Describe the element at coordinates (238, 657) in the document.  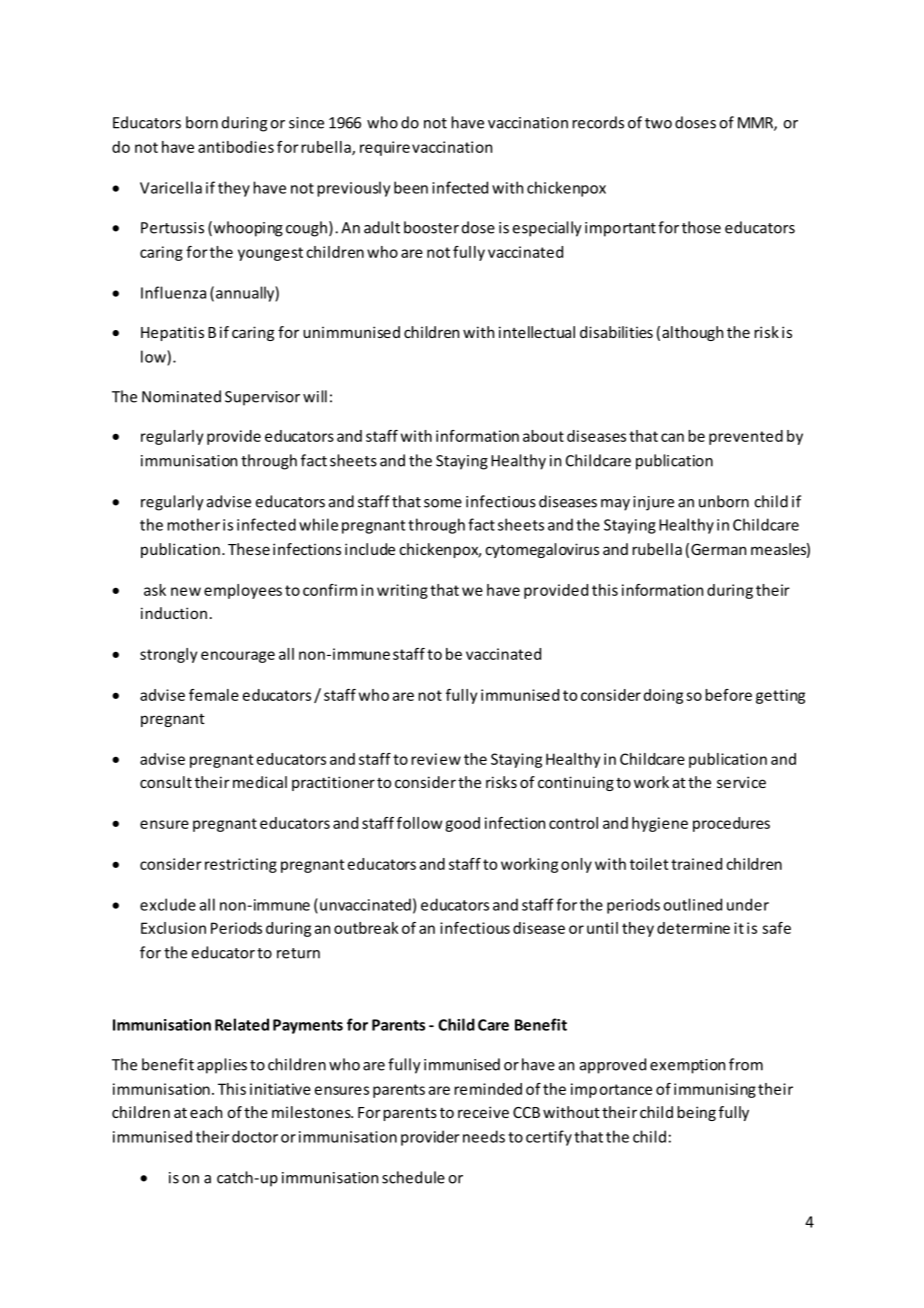
I see `encourage` at that location.
